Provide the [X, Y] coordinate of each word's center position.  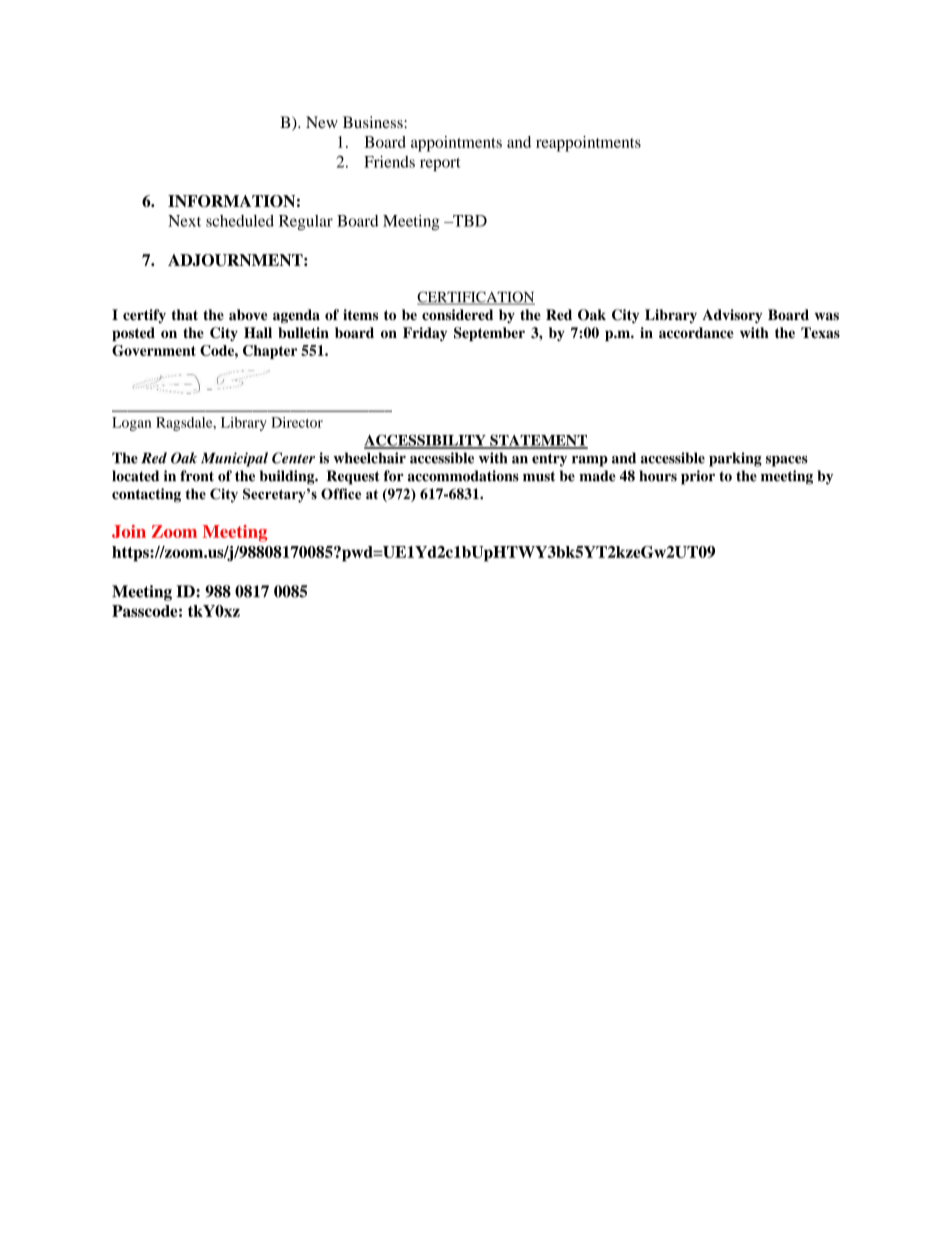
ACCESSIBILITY [426, 441]
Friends [389, 161]
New [322, 122]
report [440, 164]
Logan [131, 424]
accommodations [463, 476]
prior [698, 477]
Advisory [732, 316]
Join [129, 531]
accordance [696, 332]
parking [735, 459]
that [184, 315]
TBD [469, 221]
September [489, 334]
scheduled [240, 221]
